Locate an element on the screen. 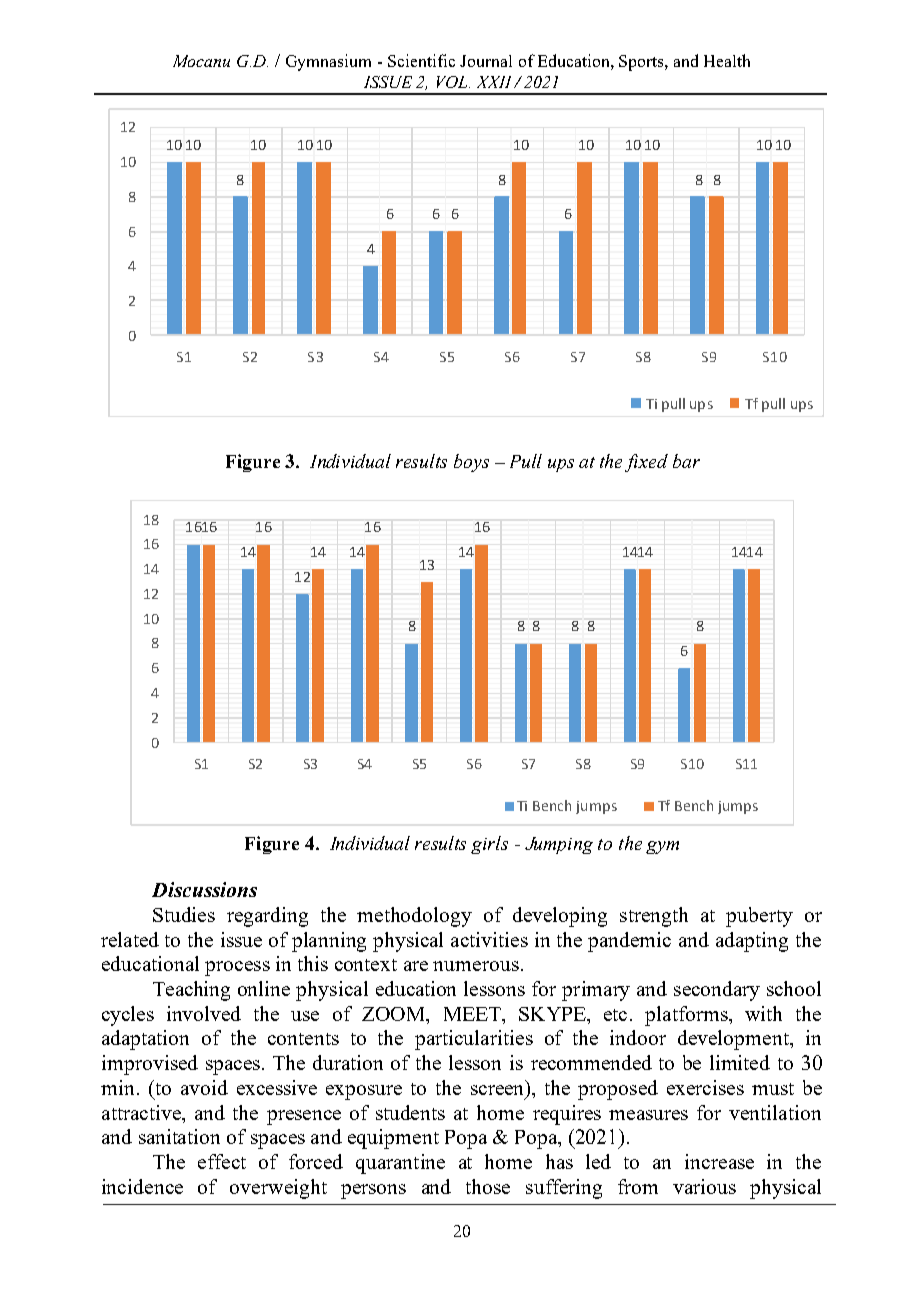 This screenshot has height=1305, width=924. Gymnasium is located at coordinates (328, 62).
